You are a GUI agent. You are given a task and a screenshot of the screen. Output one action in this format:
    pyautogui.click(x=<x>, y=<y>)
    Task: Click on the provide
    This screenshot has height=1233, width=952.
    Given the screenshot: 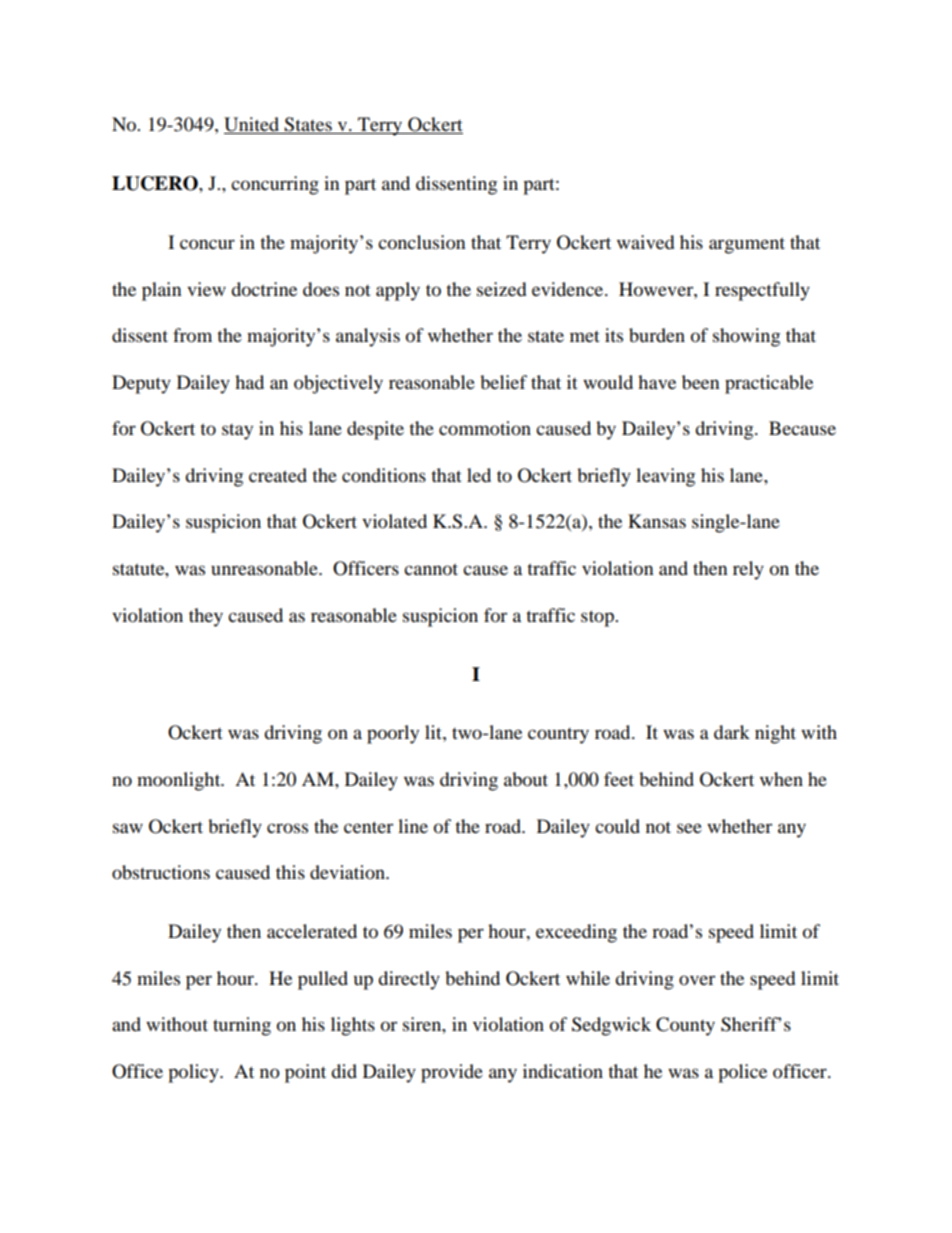 What is the action you would take?
    pyautogui.click(x=452, y=1073)
